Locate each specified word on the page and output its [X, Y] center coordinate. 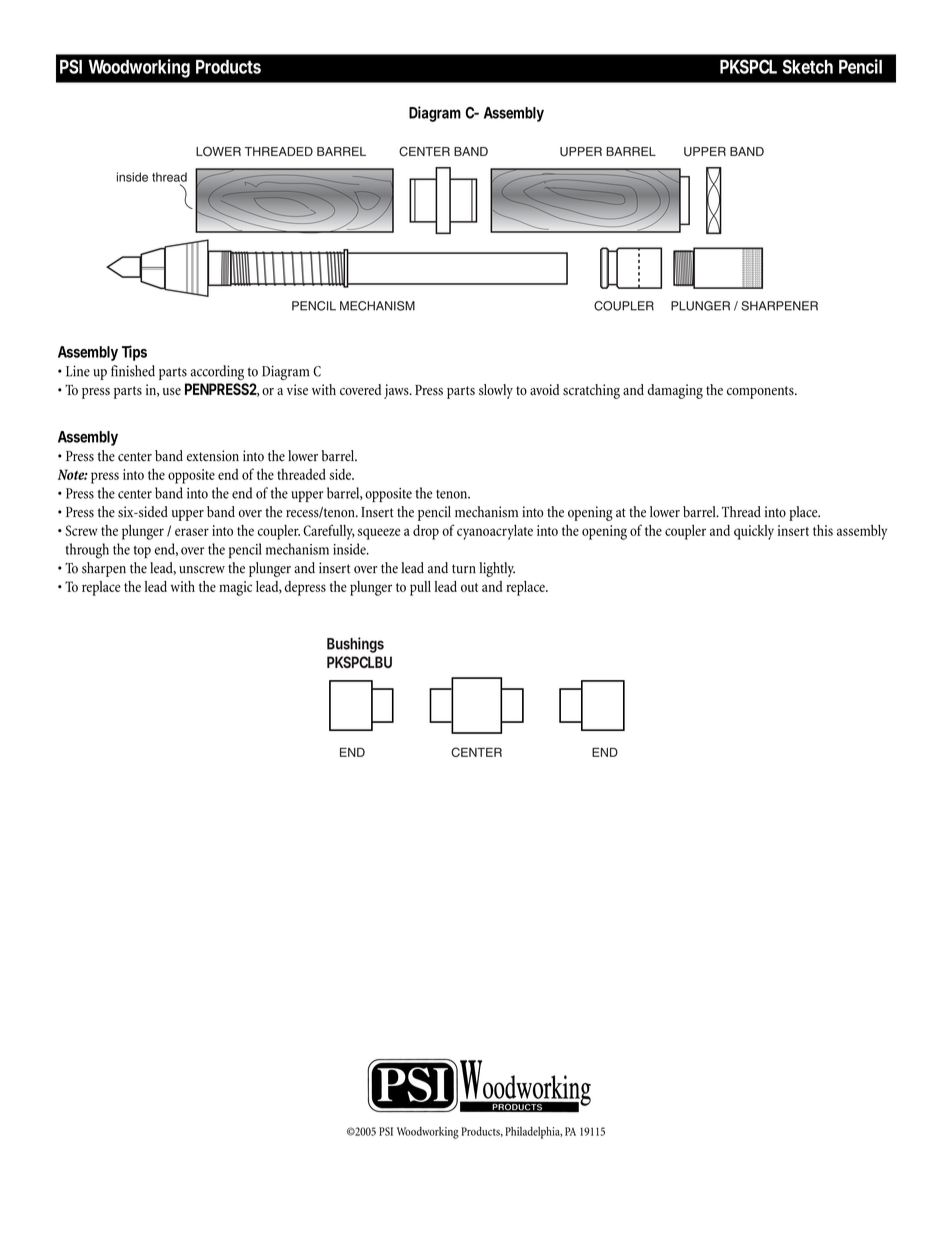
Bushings [355, 645]
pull [420, 588]
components [761, 392]
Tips [134, 353]
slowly [496, 391]
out [469, 587]
